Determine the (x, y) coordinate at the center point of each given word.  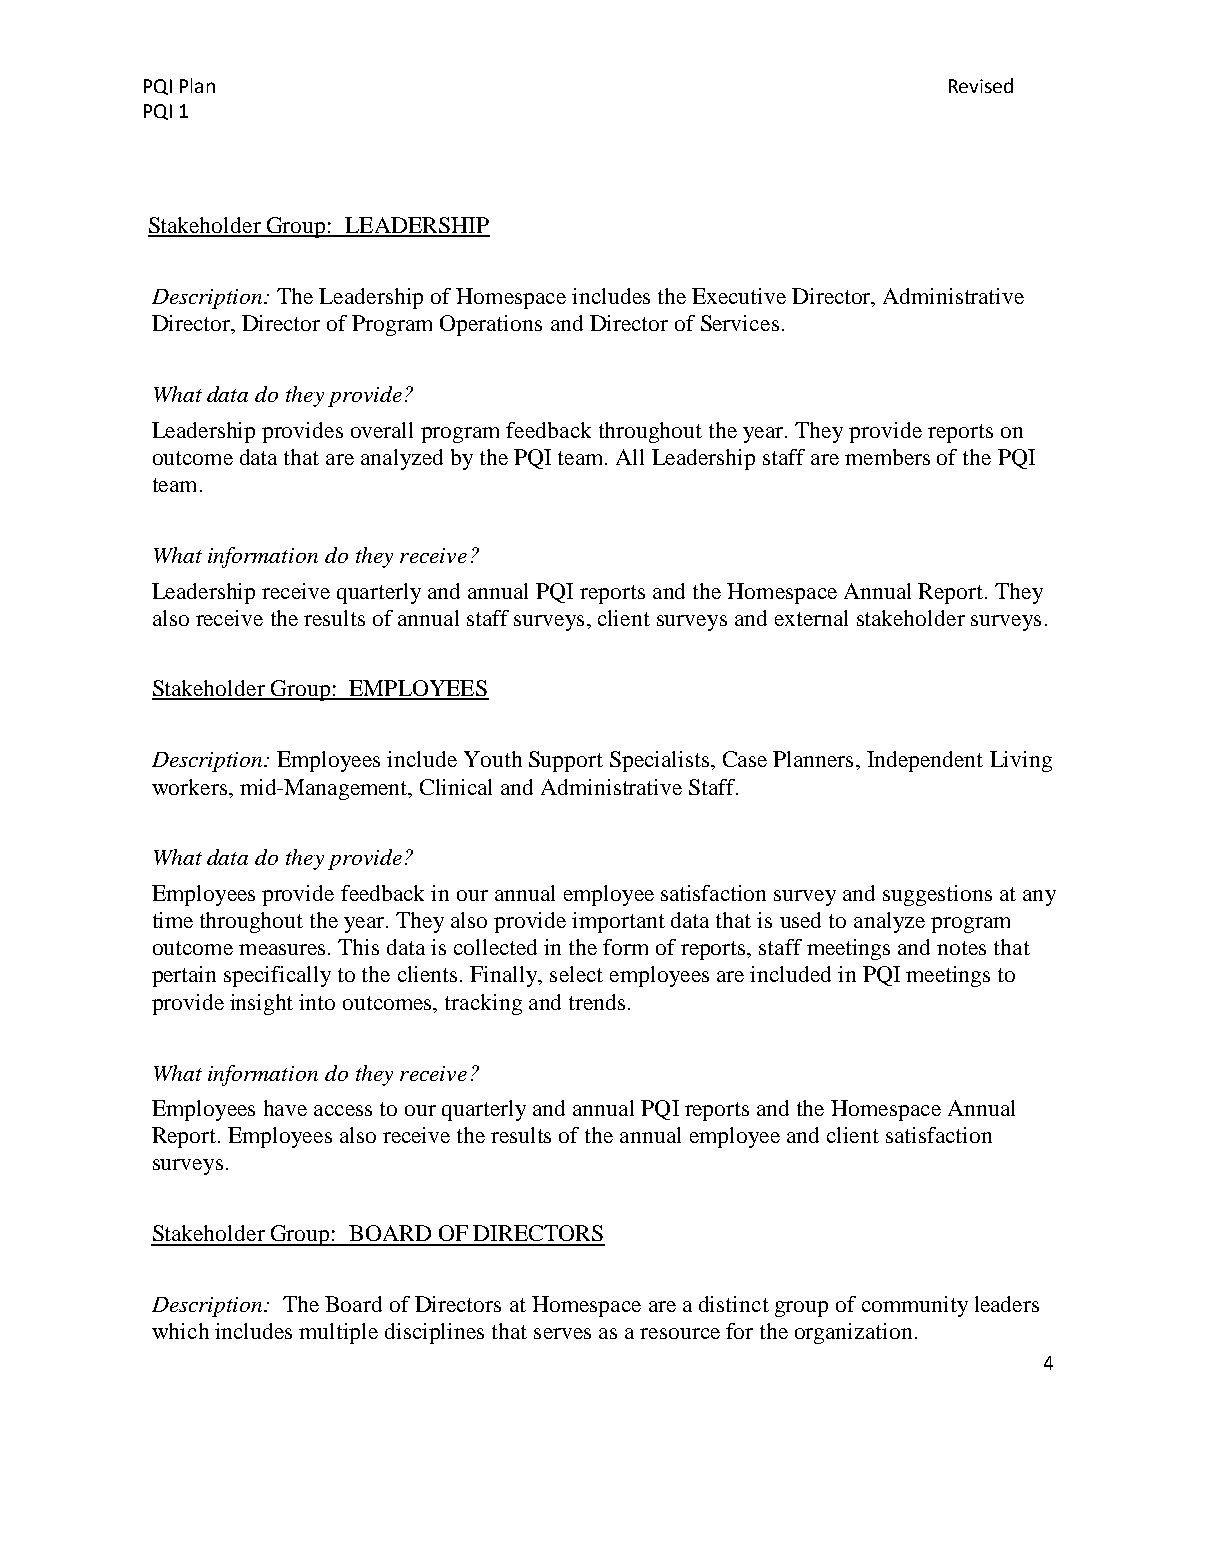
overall (382, 430)
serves (562, 1333)
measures (284, 949)
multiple (338, 1333)
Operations (491, 325)
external (811, 618)
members (887, 457)
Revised (981, 85)
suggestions (937, 895)
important (618, 922)
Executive (739, 296)
